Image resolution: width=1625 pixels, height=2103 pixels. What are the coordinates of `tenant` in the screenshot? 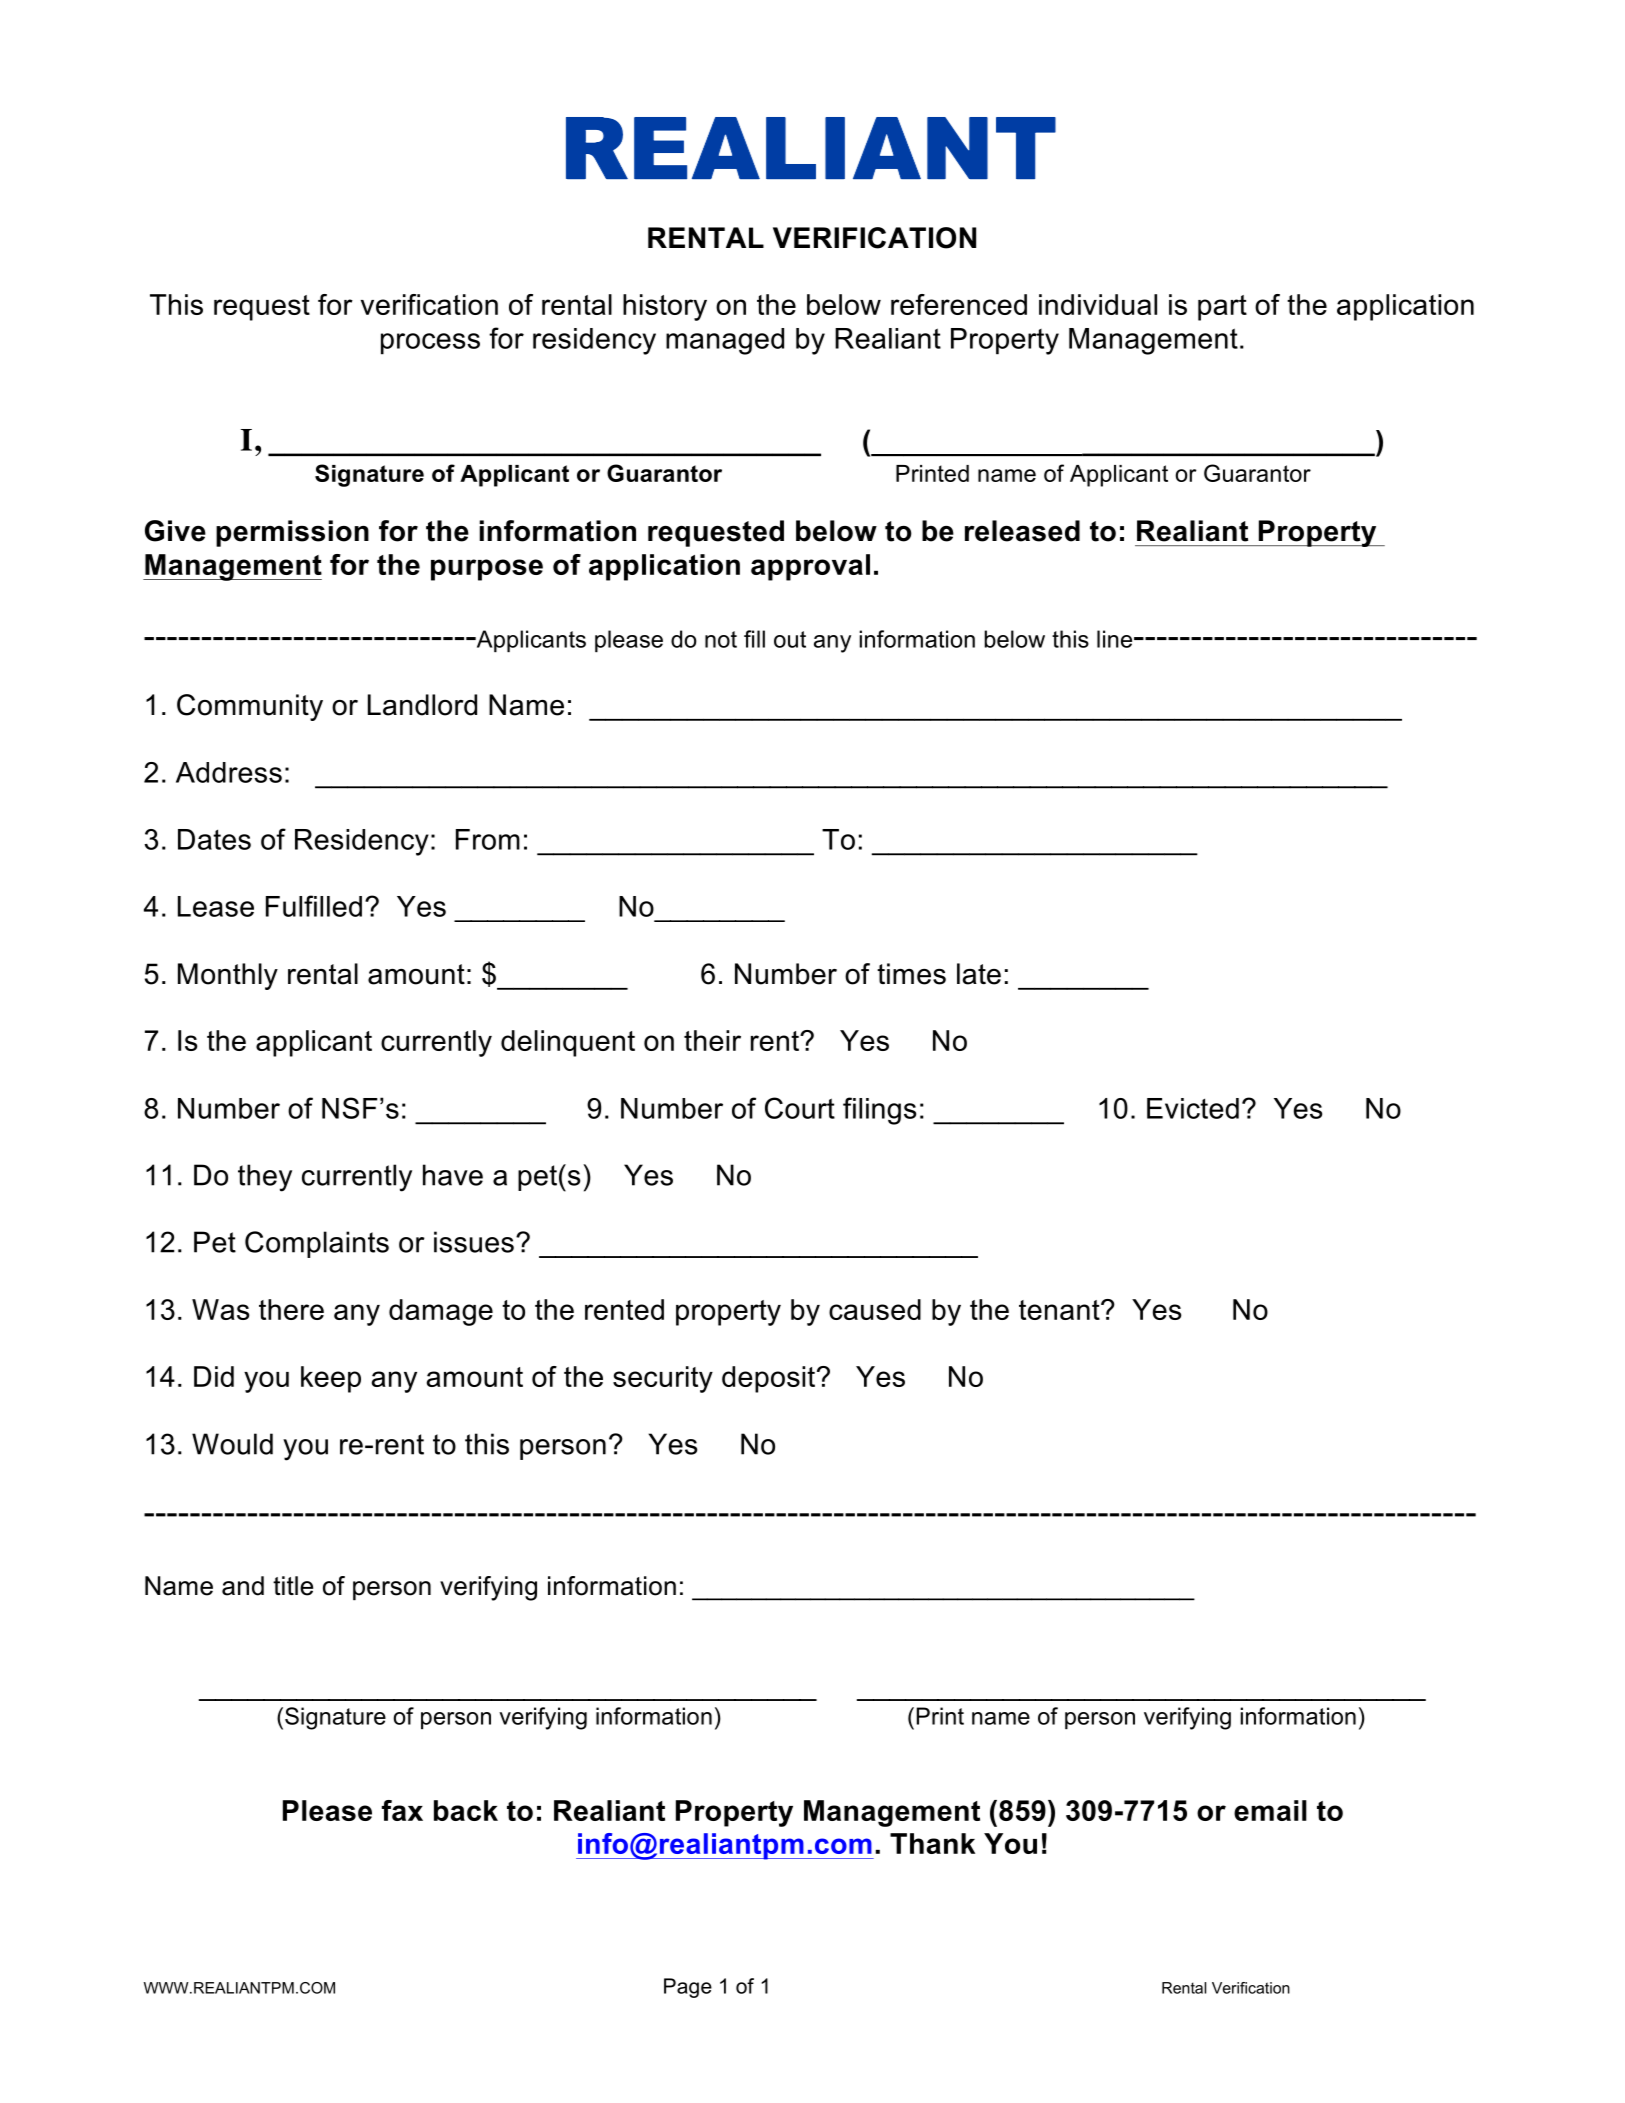 It's located at (1060, 1310).
